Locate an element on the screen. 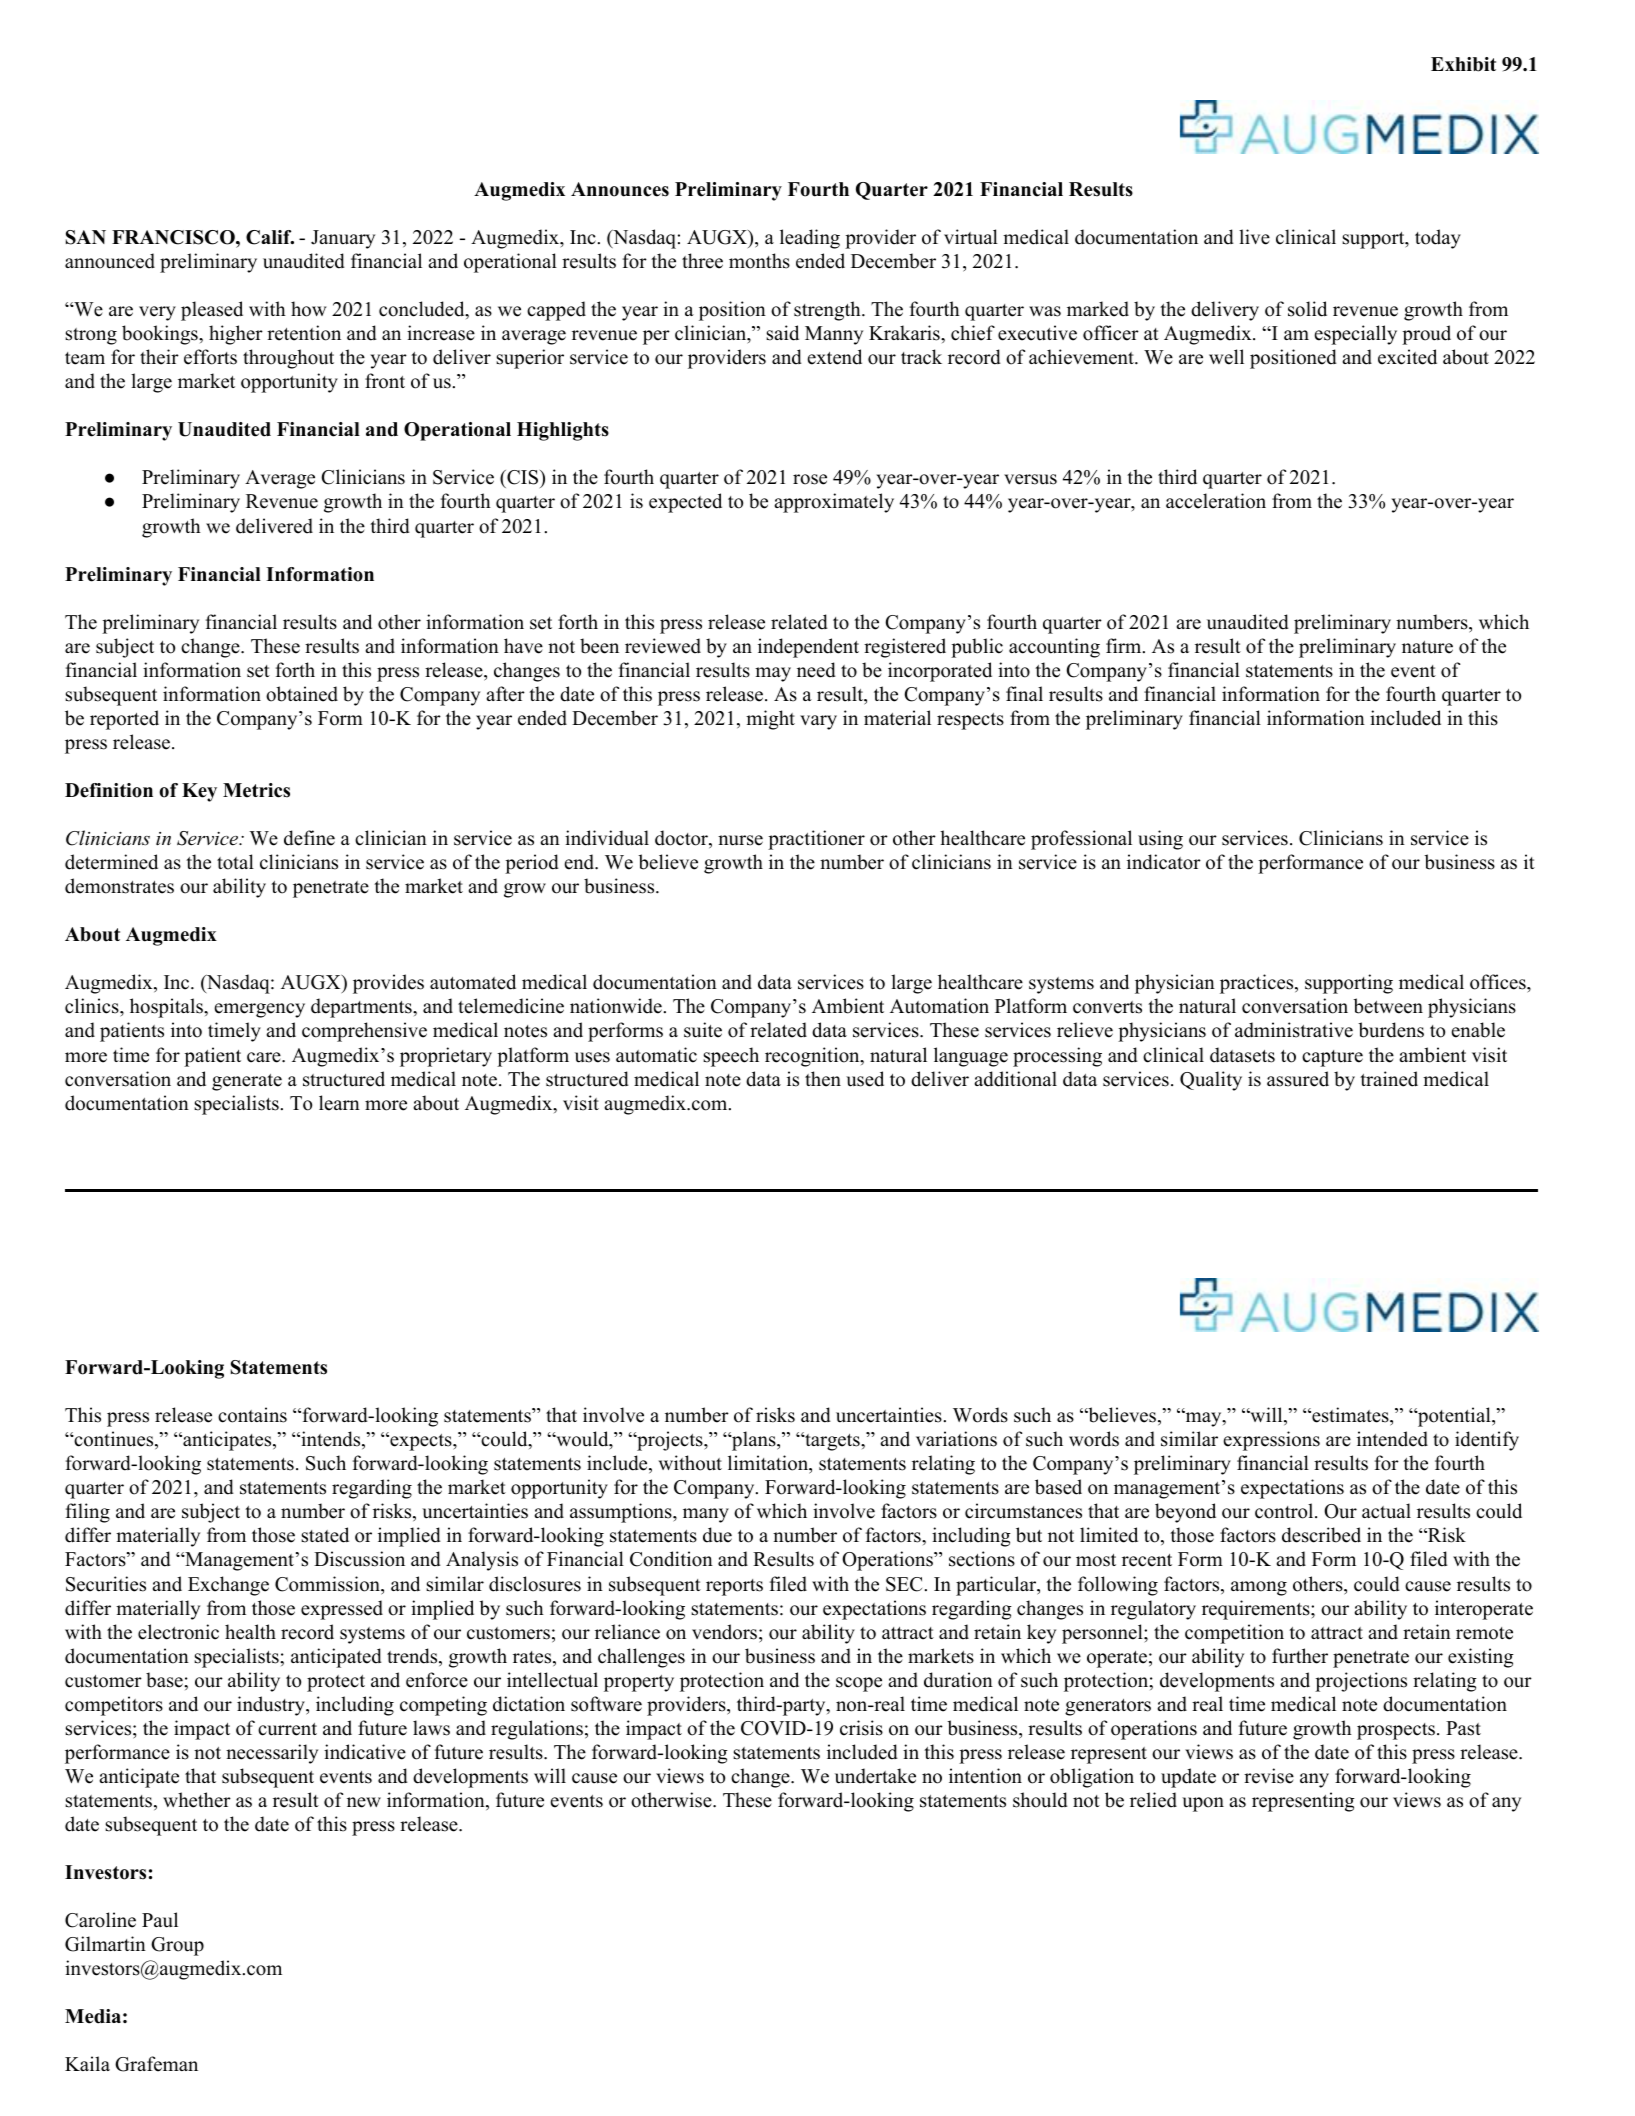  then is located at coordinates (823, 1079).
